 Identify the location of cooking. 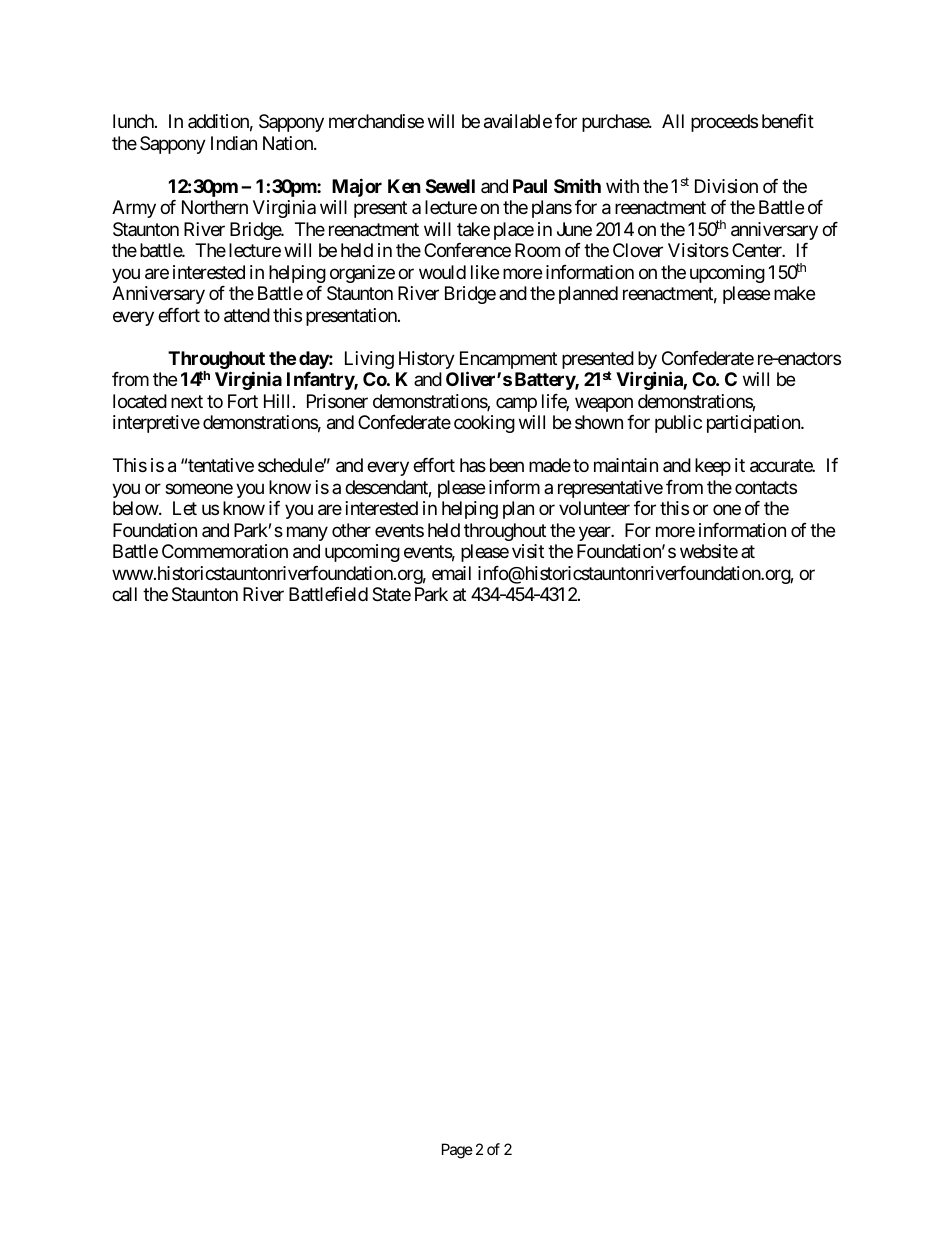
(484, 424).
